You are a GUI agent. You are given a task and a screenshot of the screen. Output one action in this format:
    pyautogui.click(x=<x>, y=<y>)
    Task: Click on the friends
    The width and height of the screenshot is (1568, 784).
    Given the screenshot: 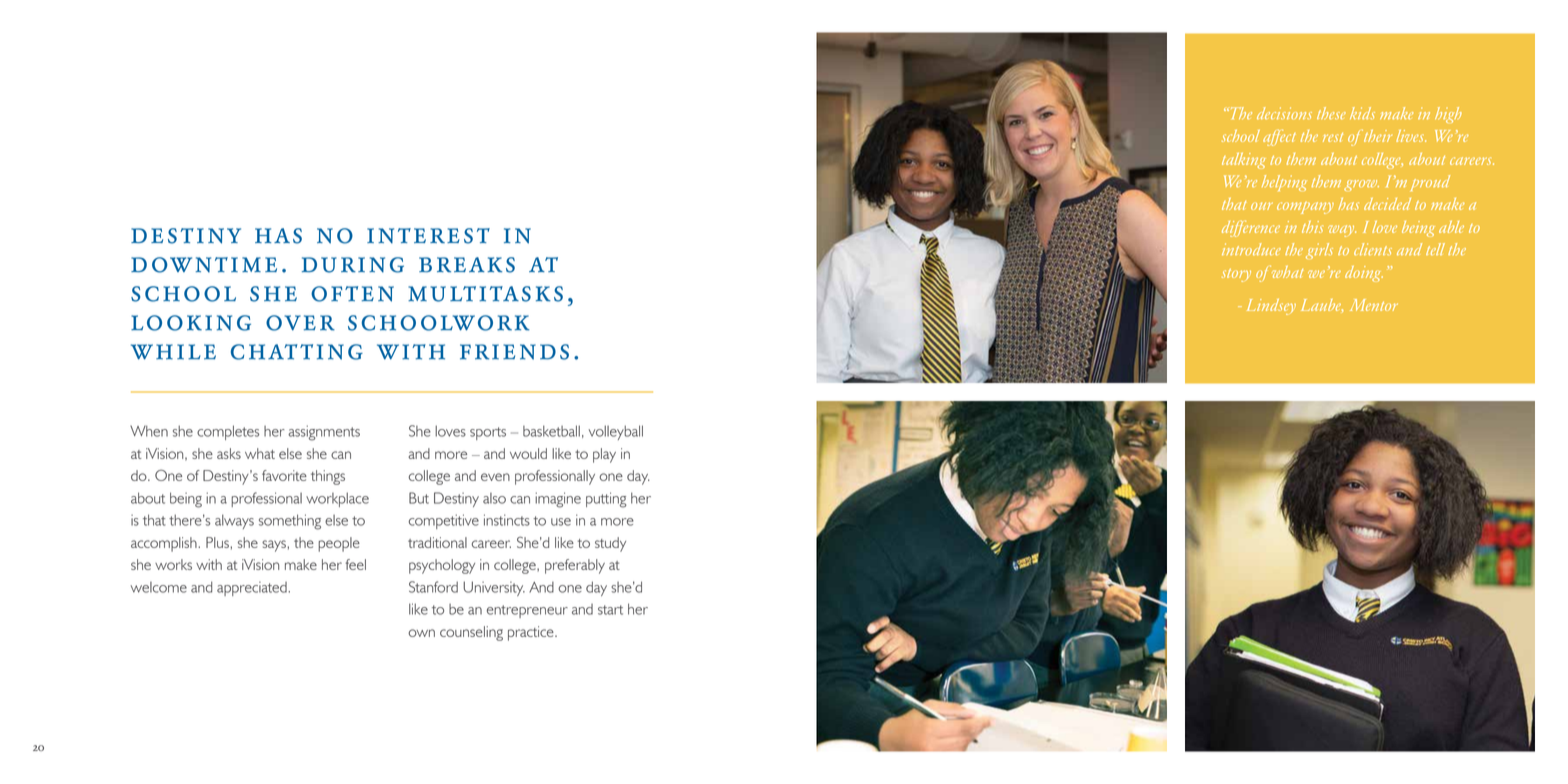 What is the action you would take?
    pyautogui.click(x=514, y=352)
